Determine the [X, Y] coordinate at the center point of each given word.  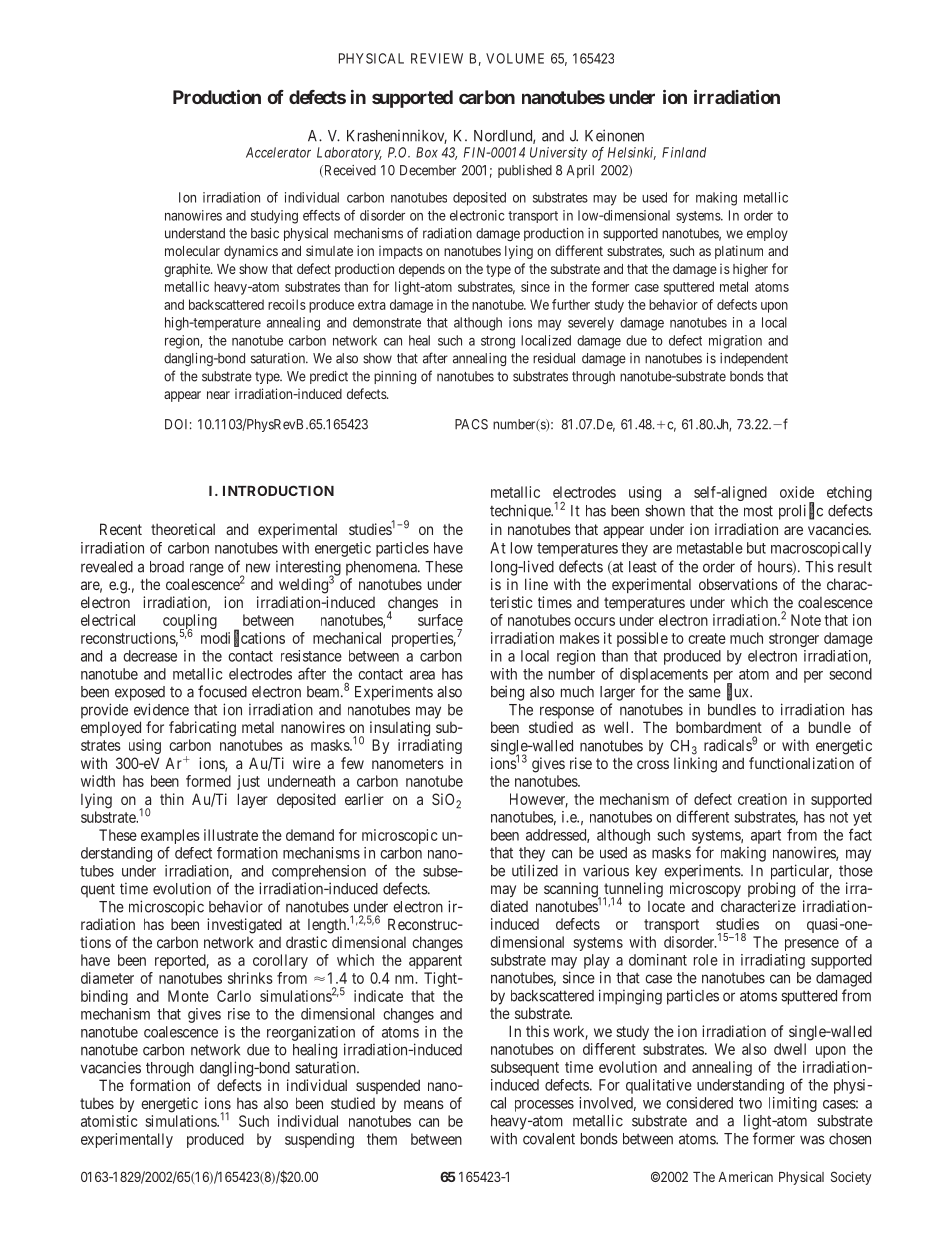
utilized [535, 870]
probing [771, 890]
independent [754, 359]
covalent [549, 1139]
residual [554, 358]
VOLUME [515, 58]
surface [440, 620]
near [218, 395]
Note [806, 620]
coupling [190, 623]
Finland [684, 152]
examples [170, 838]
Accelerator [278, 152]
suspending [319, 1140]
